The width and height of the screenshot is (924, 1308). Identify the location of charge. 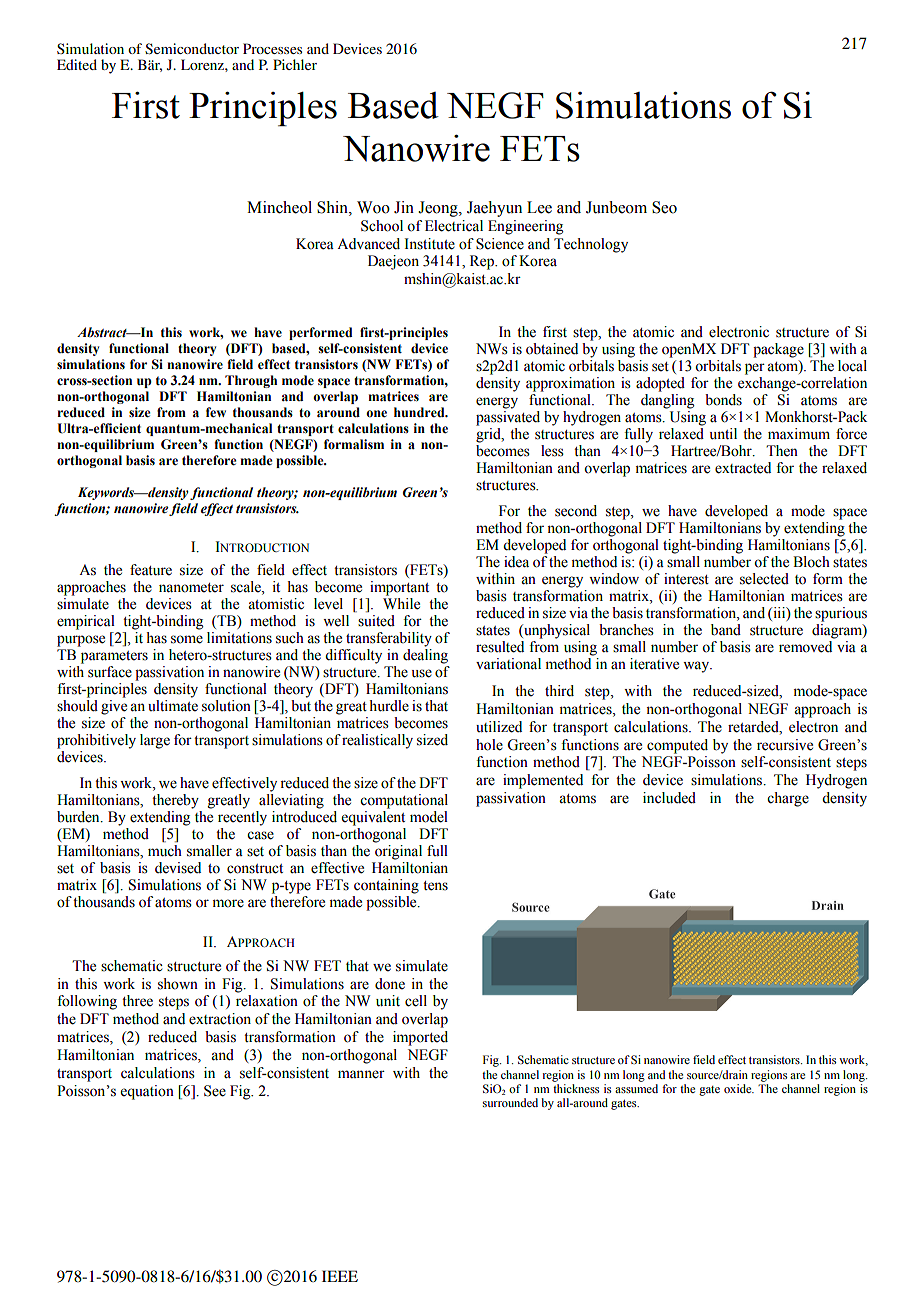
(788, 799).
